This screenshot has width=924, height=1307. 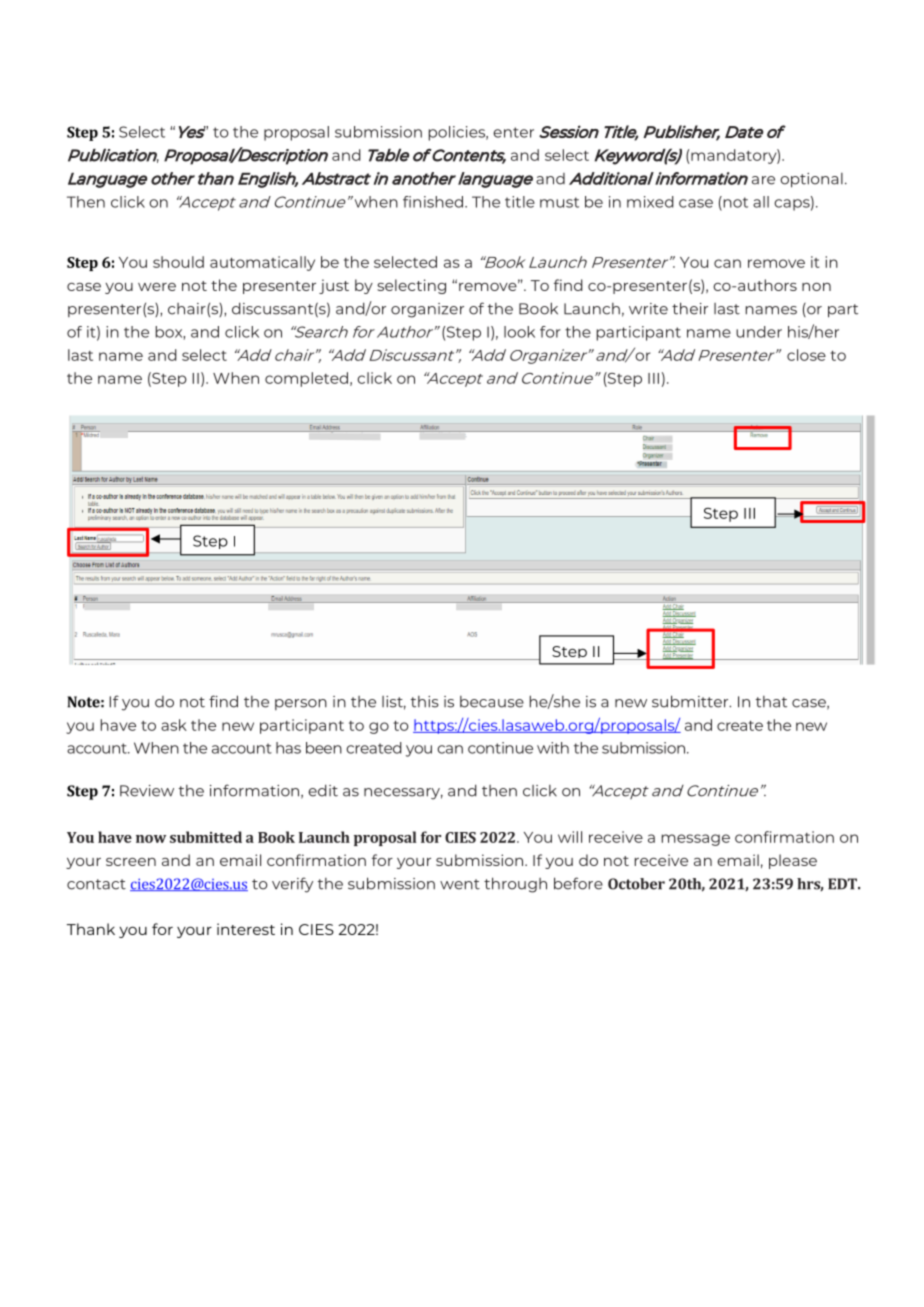 What do you see at coordinates (519, 332) in the screenshot?
I see `look` at bounding box center [519, 332].
